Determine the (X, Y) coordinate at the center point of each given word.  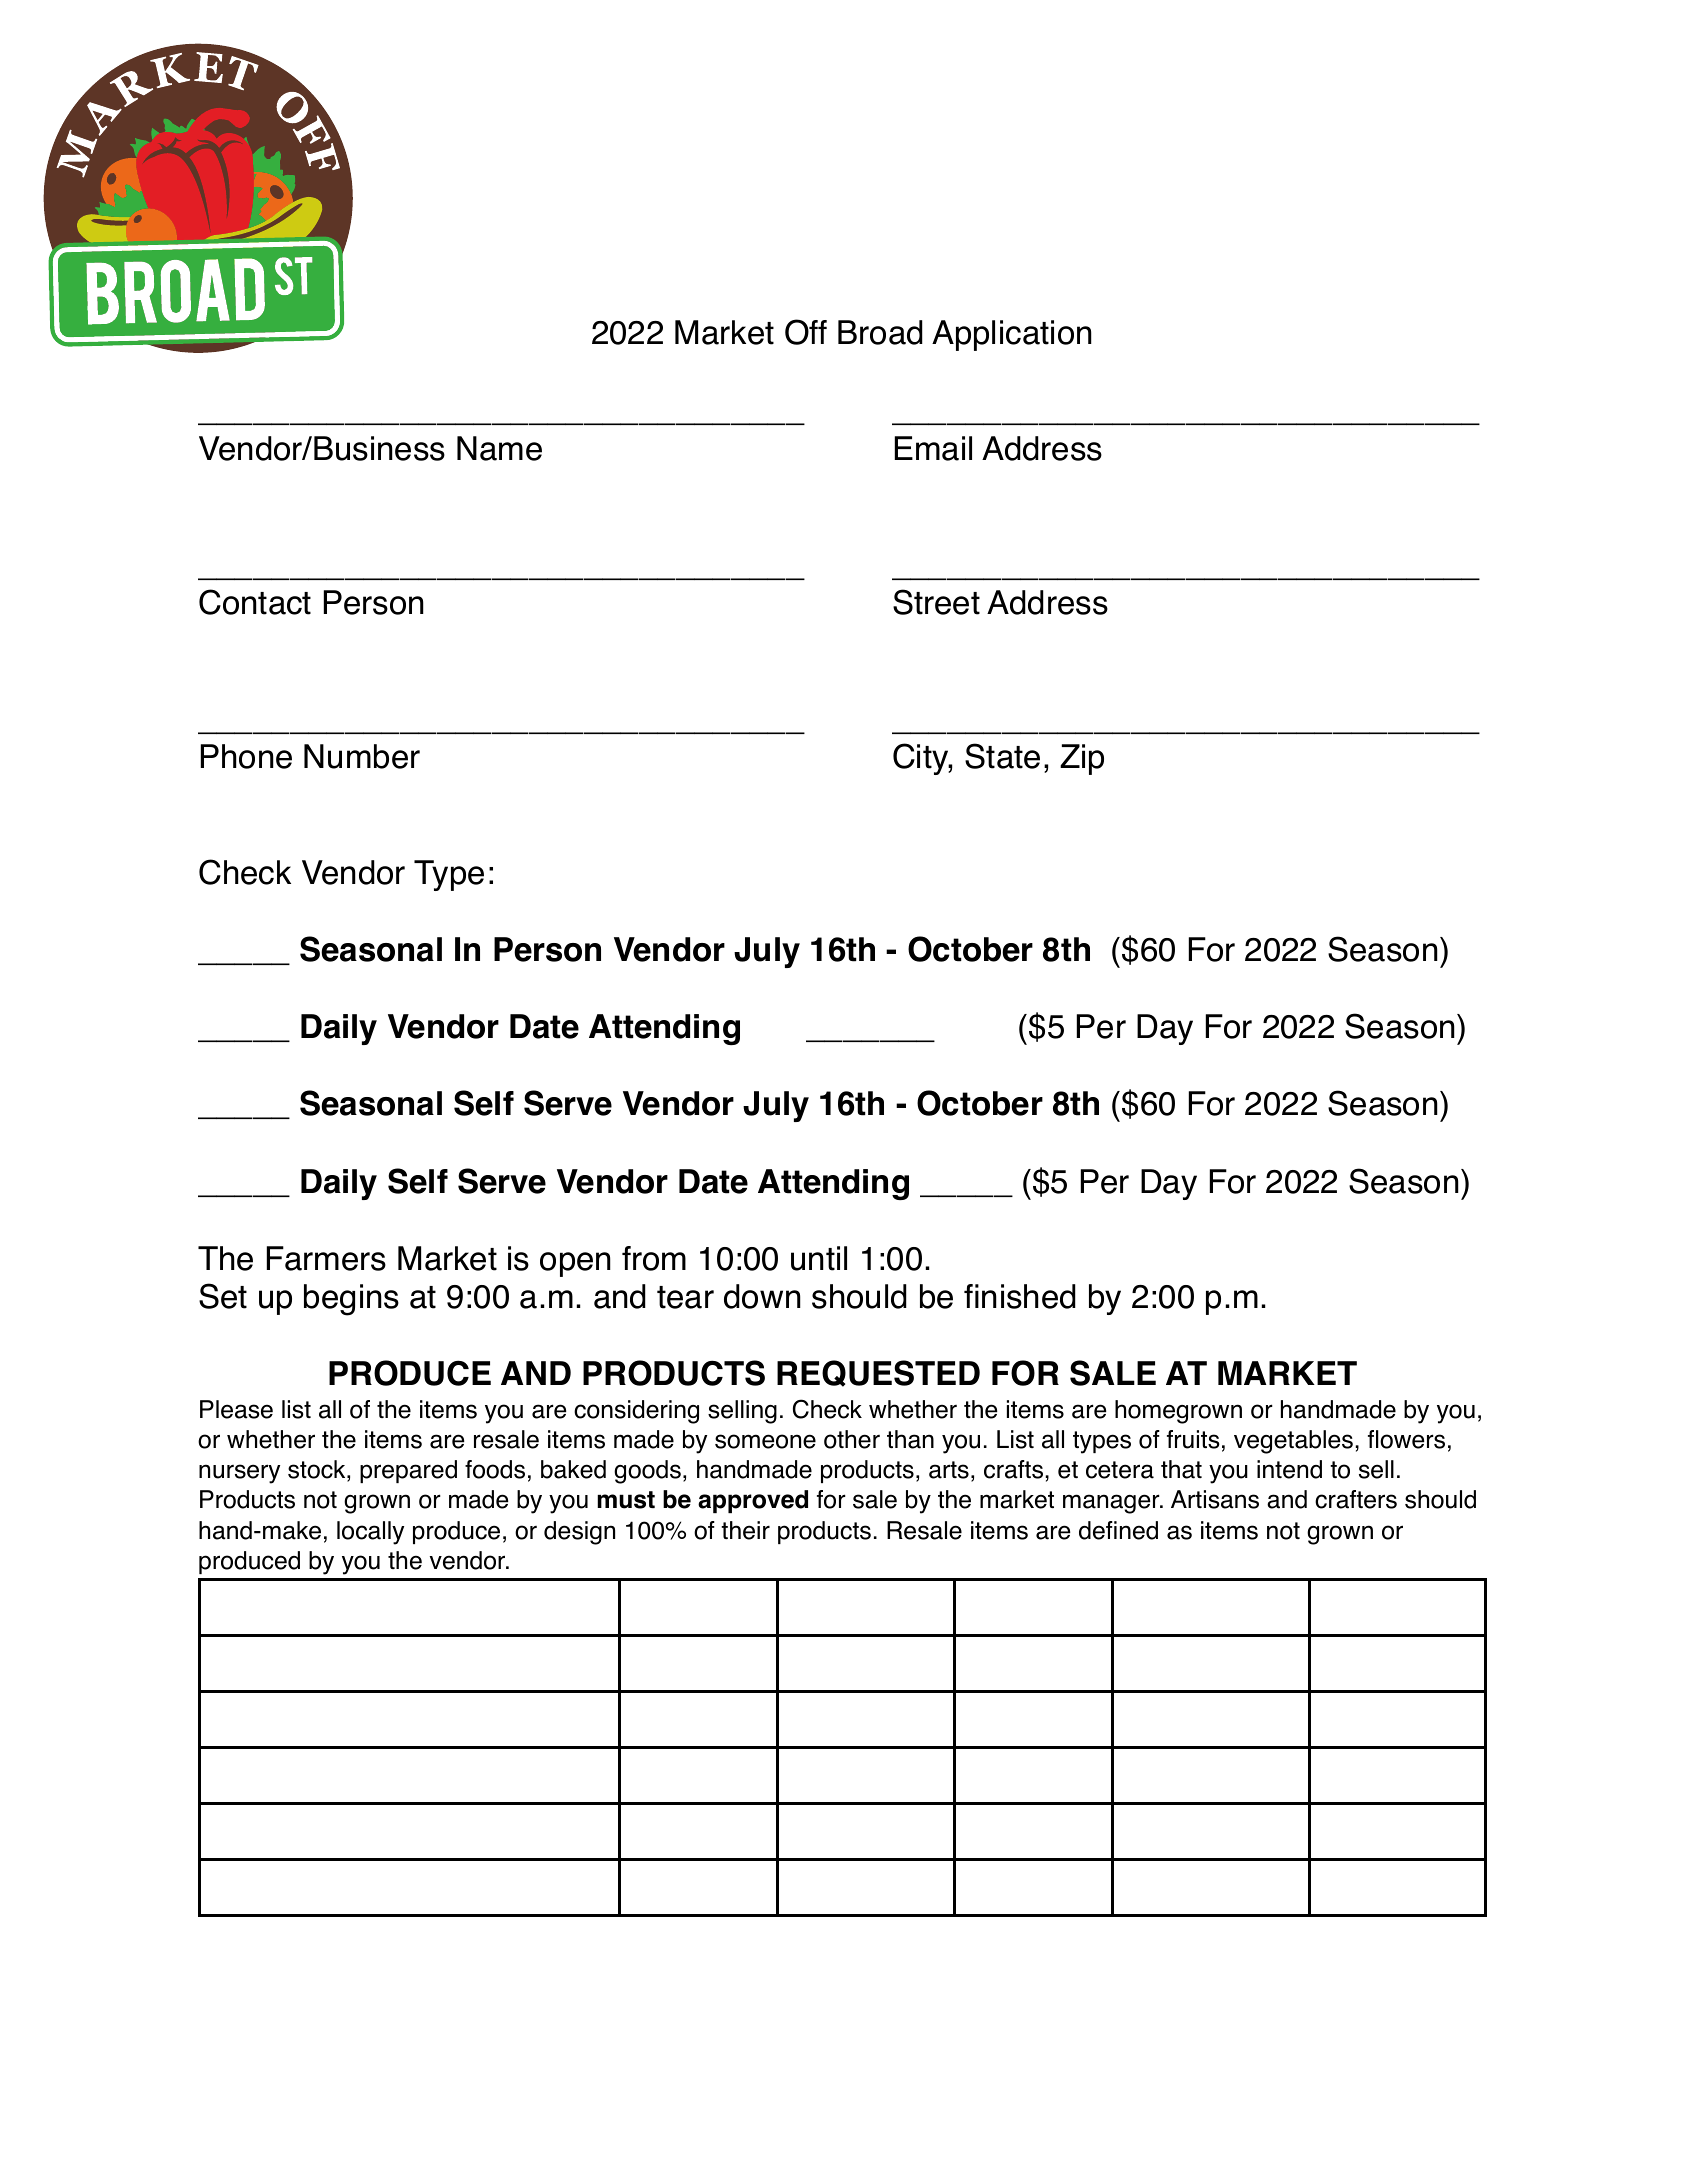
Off (806, 332)
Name (499, 448)
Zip (1082, 759)
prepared (408, 1471)
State (1002, 756)
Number (362, 756)
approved (753, 1501)
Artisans (1215, 1499)
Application (1012, 335)
